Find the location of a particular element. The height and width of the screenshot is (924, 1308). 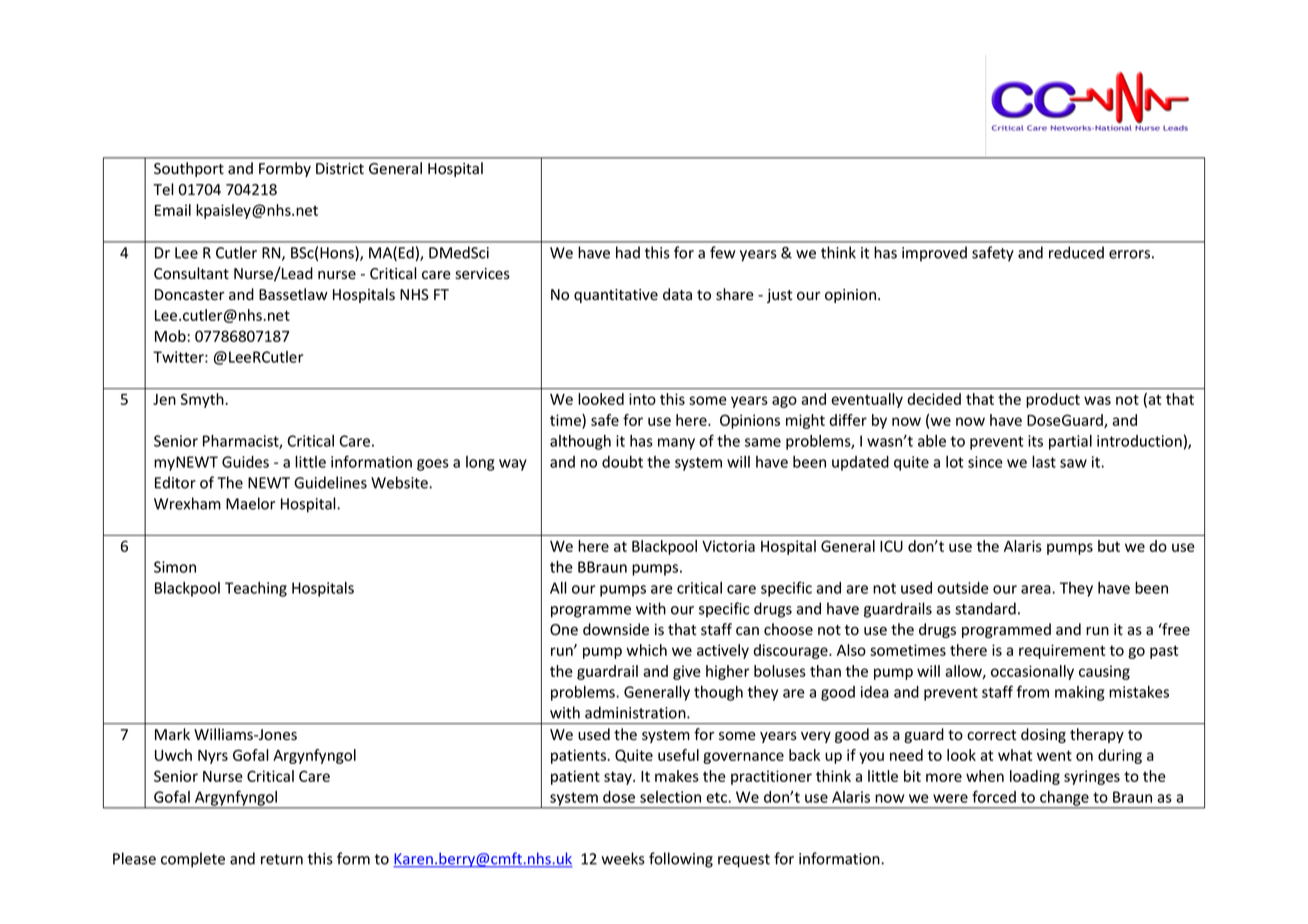

had is located at coordinates (628, 252).
